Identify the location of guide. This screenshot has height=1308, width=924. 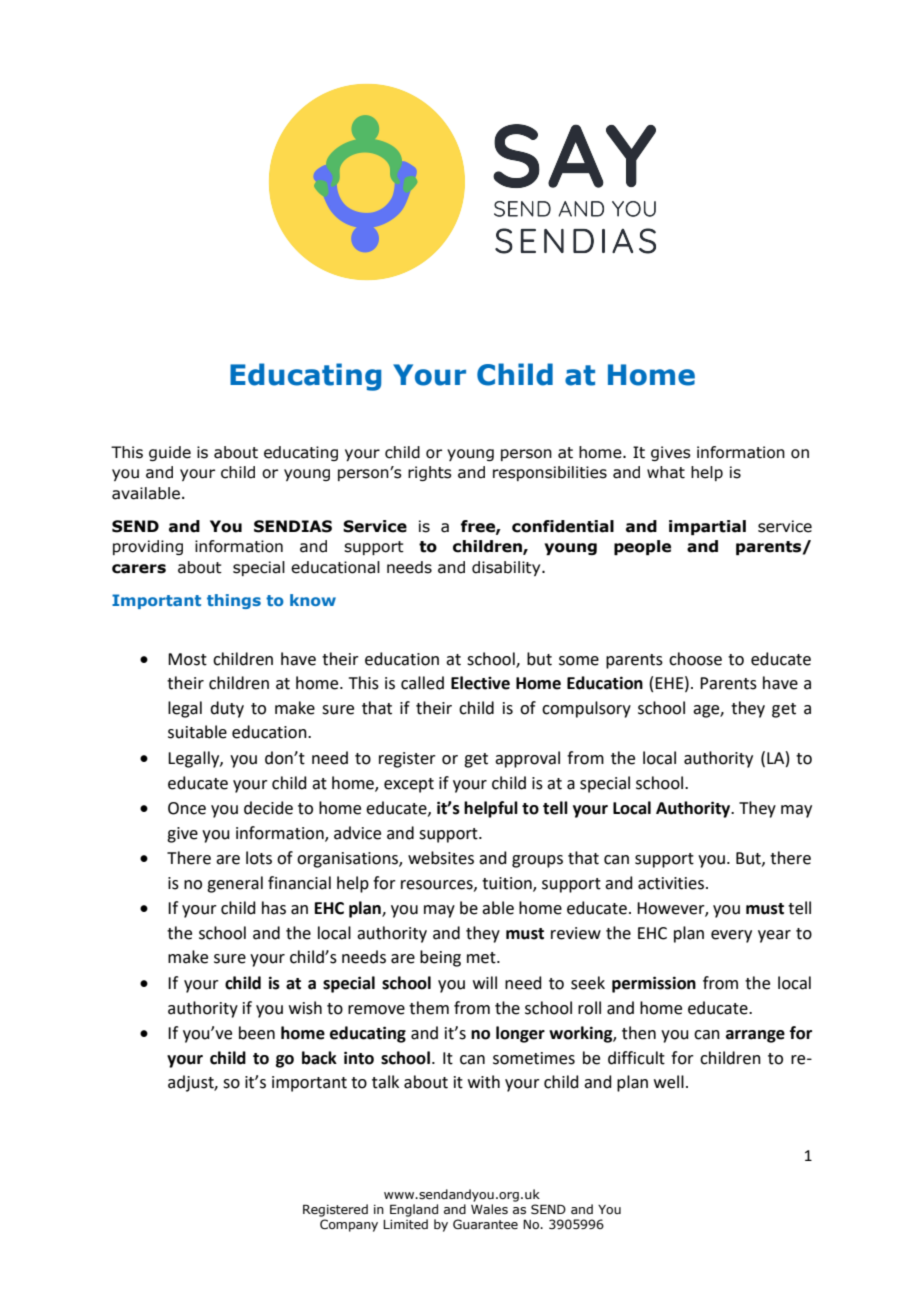
(170, 453).
